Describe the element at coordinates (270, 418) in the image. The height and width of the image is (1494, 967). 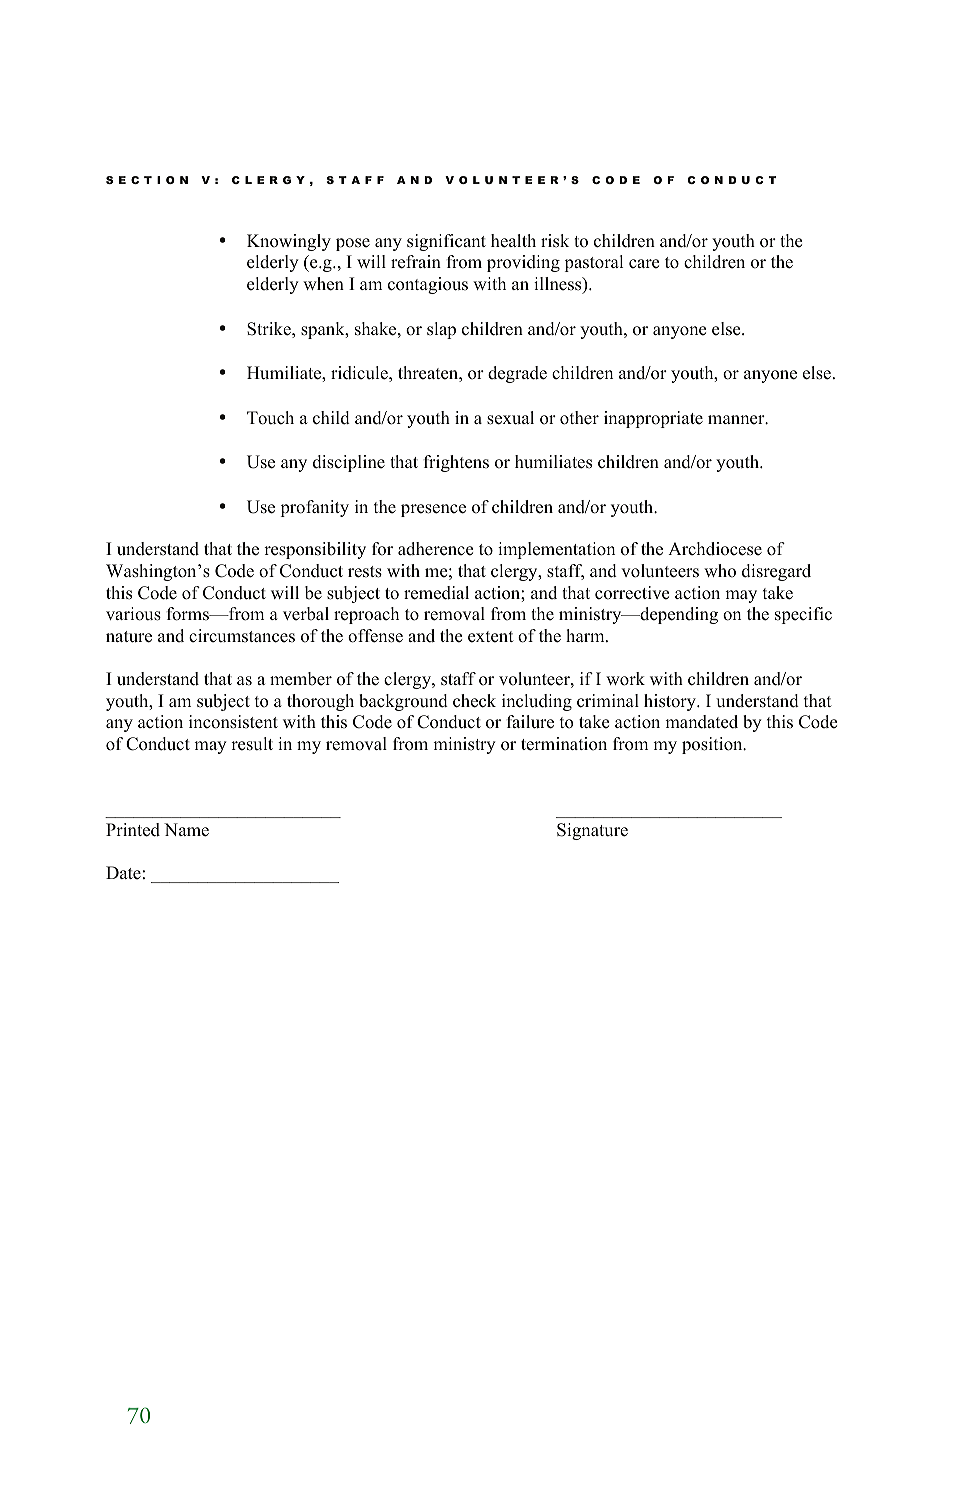
I see `Touch` at that location.
